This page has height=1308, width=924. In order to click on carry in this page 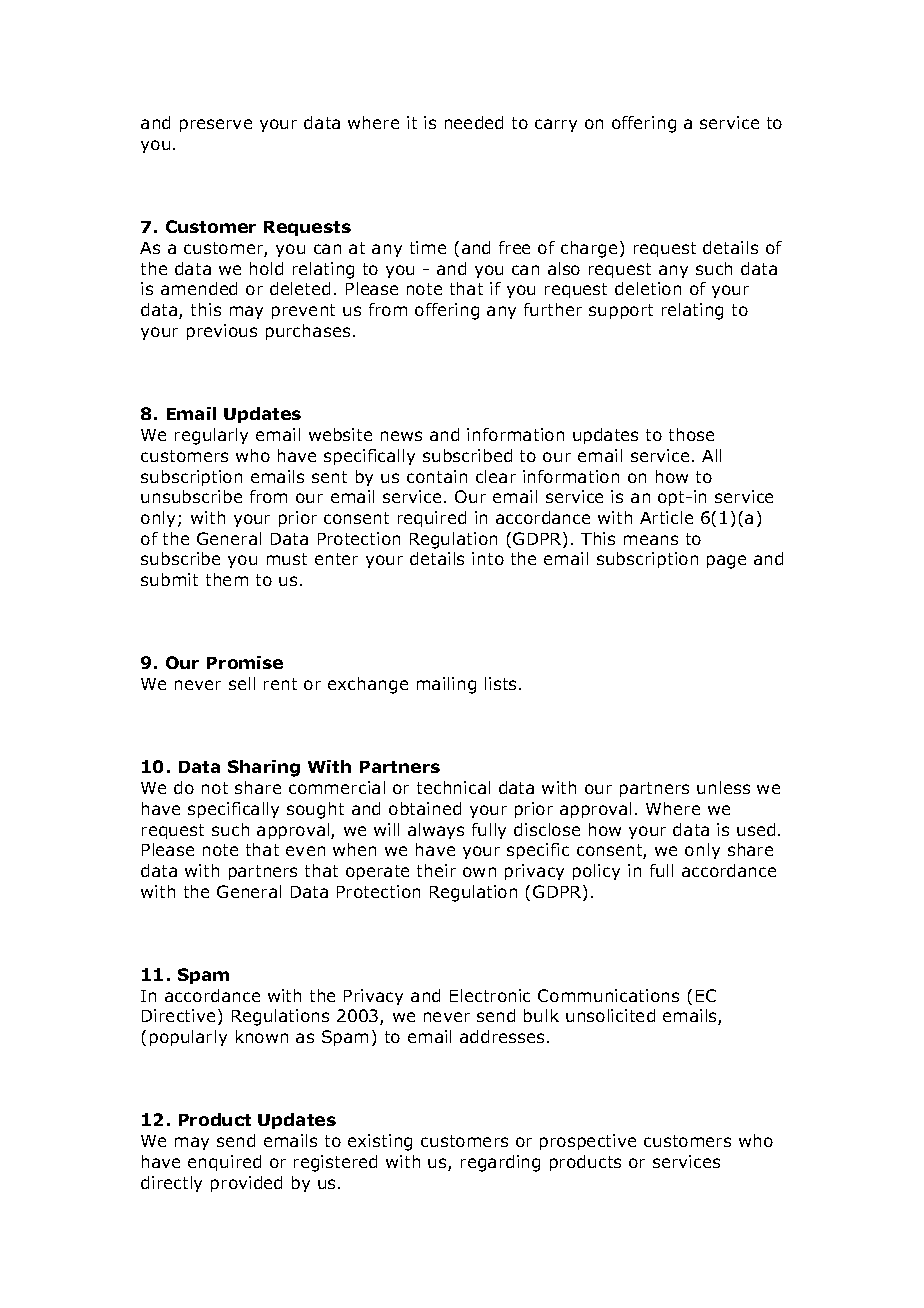, I will do `click(556, 125)`.
